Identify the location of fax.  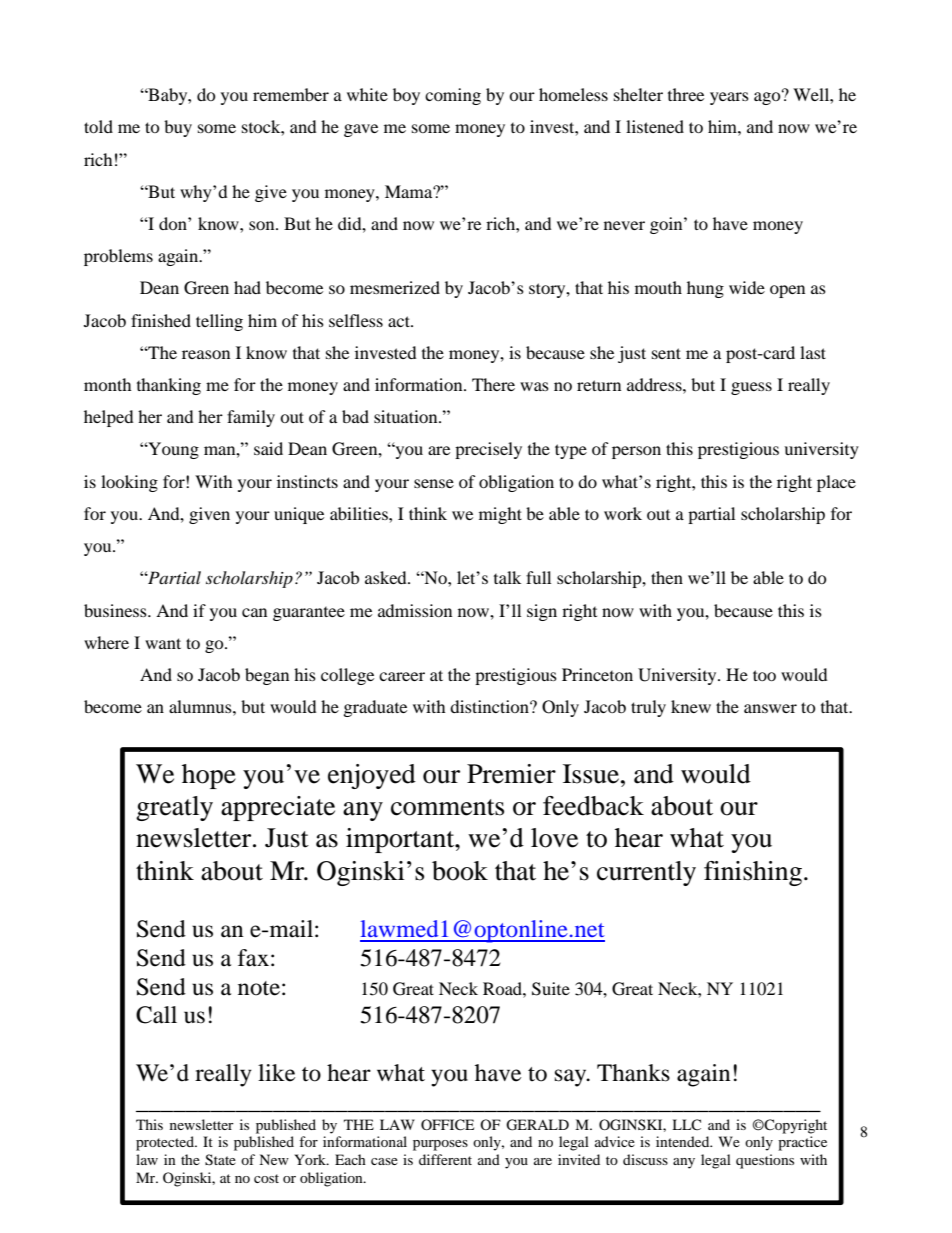
(253, 958).
